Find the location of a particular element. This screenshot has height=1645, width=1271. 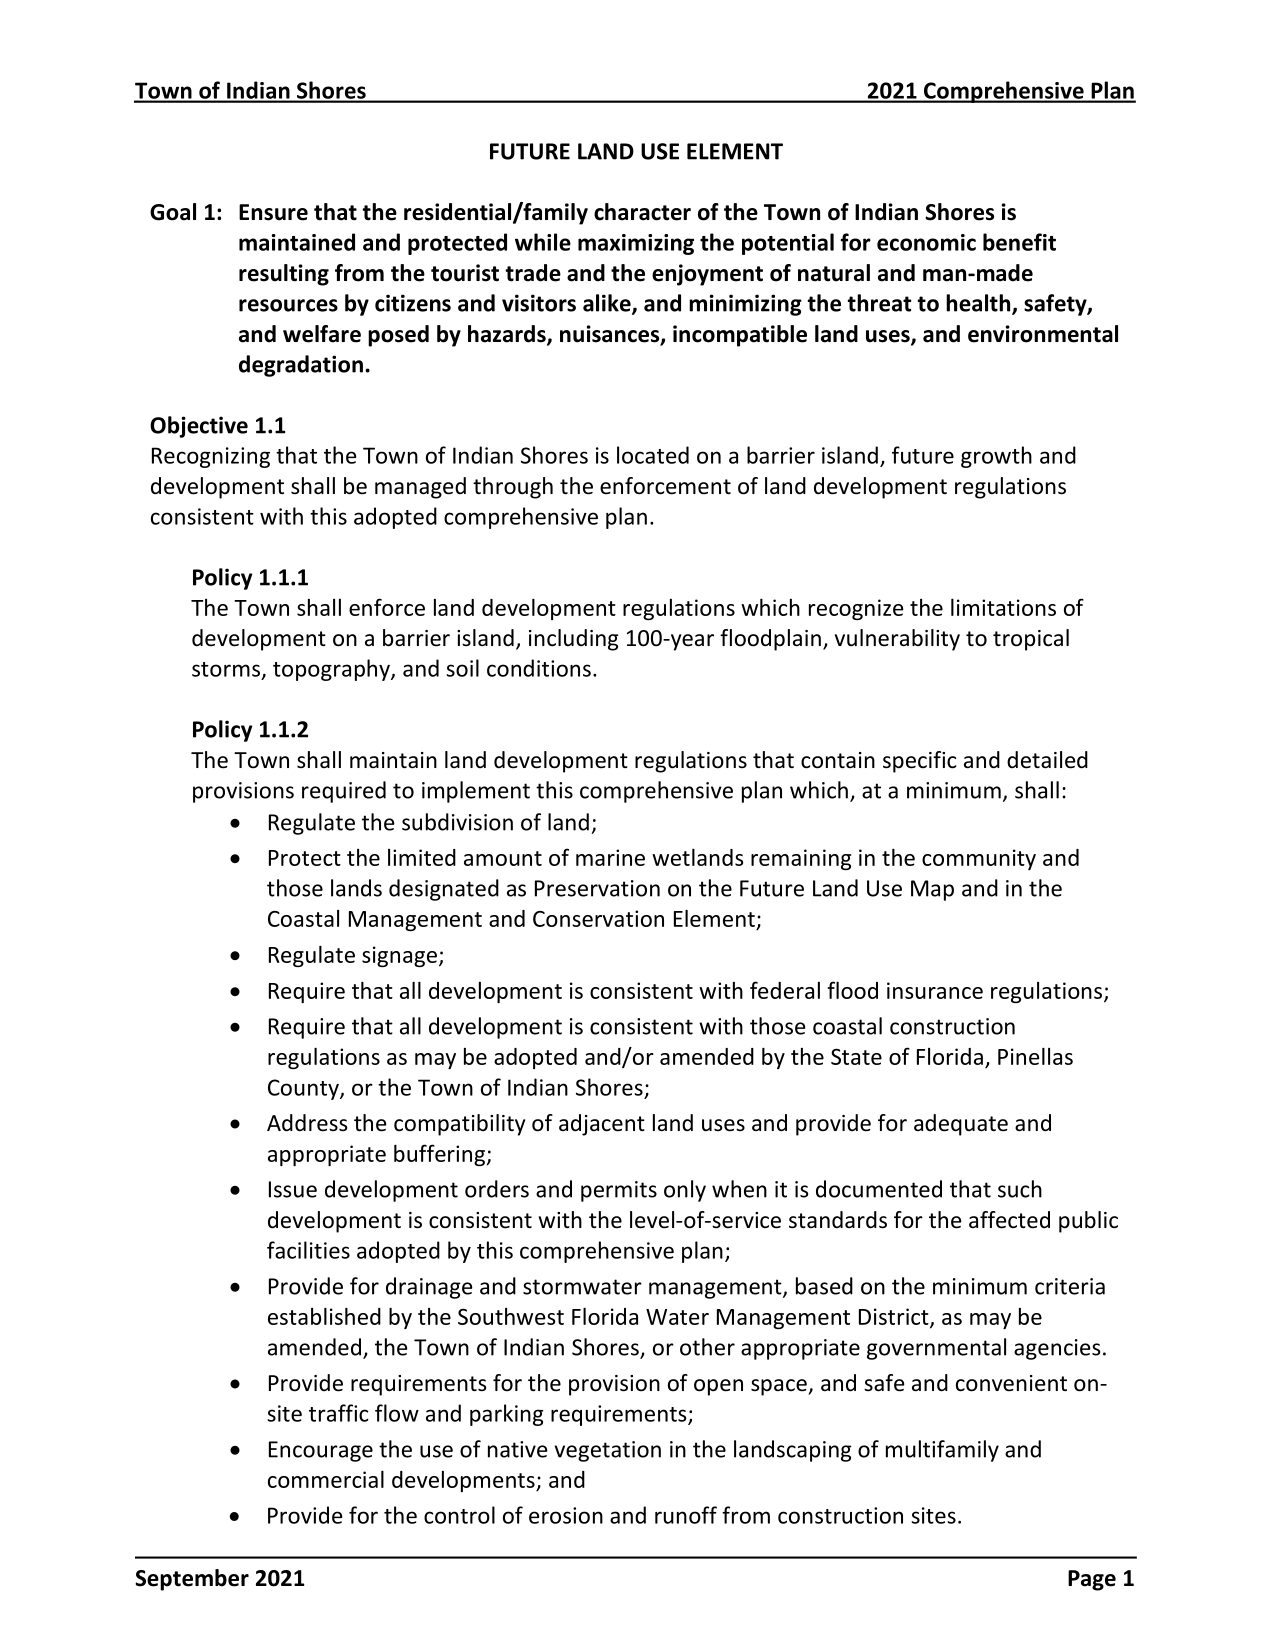

benefit is located at coordinates (1019, 242).
